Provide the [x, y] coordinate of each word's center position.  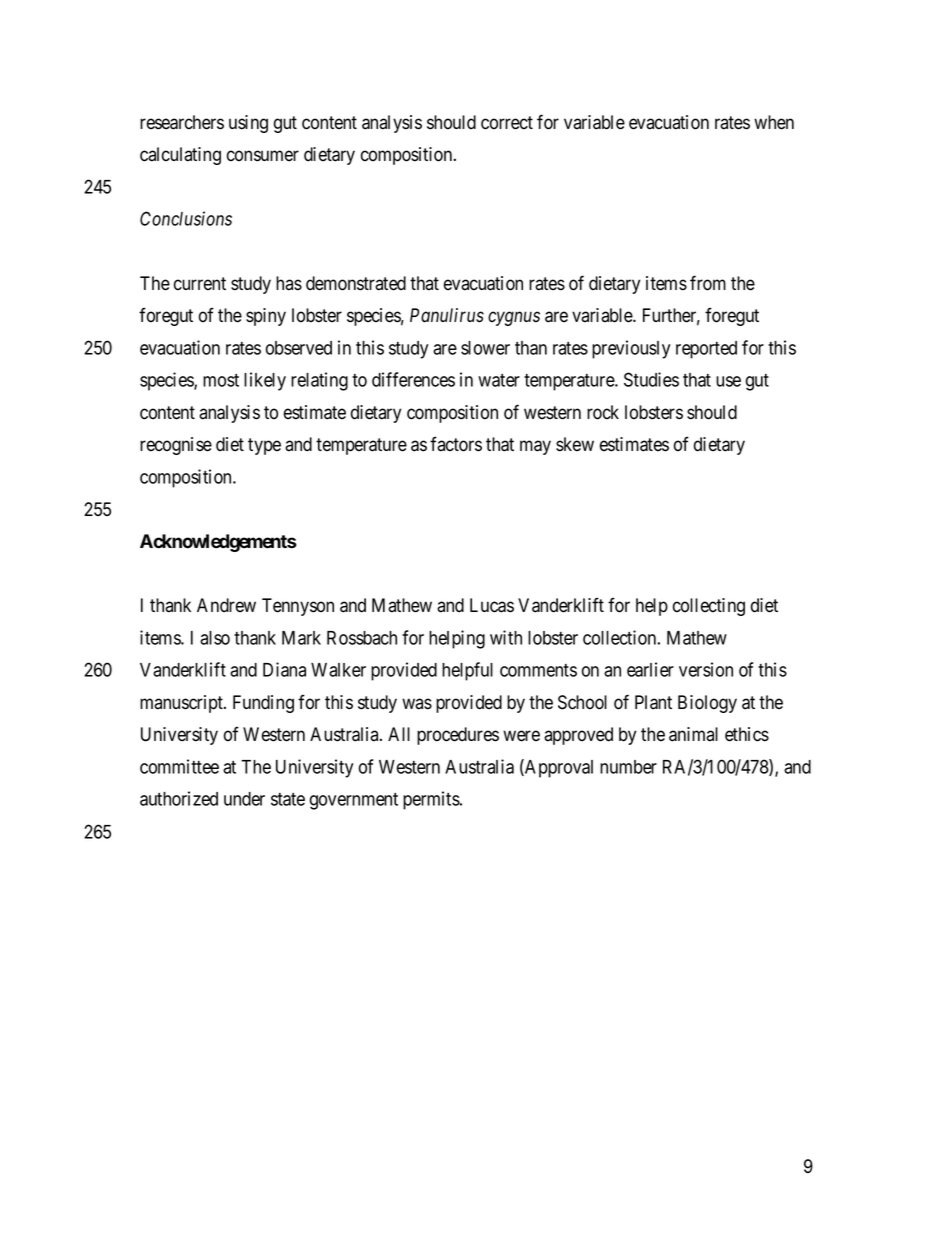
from [708, 283]
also [215, 638]
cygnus [514, 319]
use [728, 381]
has [289, 283]
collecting [709, 607]
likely [265, 381]
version [706, 669]
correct [507, 123]
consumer [263, 156]
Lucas [492, 605]
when [774, 122]
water [499, 380]
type [264, 446]
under [244, 799]
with [506, 637]
